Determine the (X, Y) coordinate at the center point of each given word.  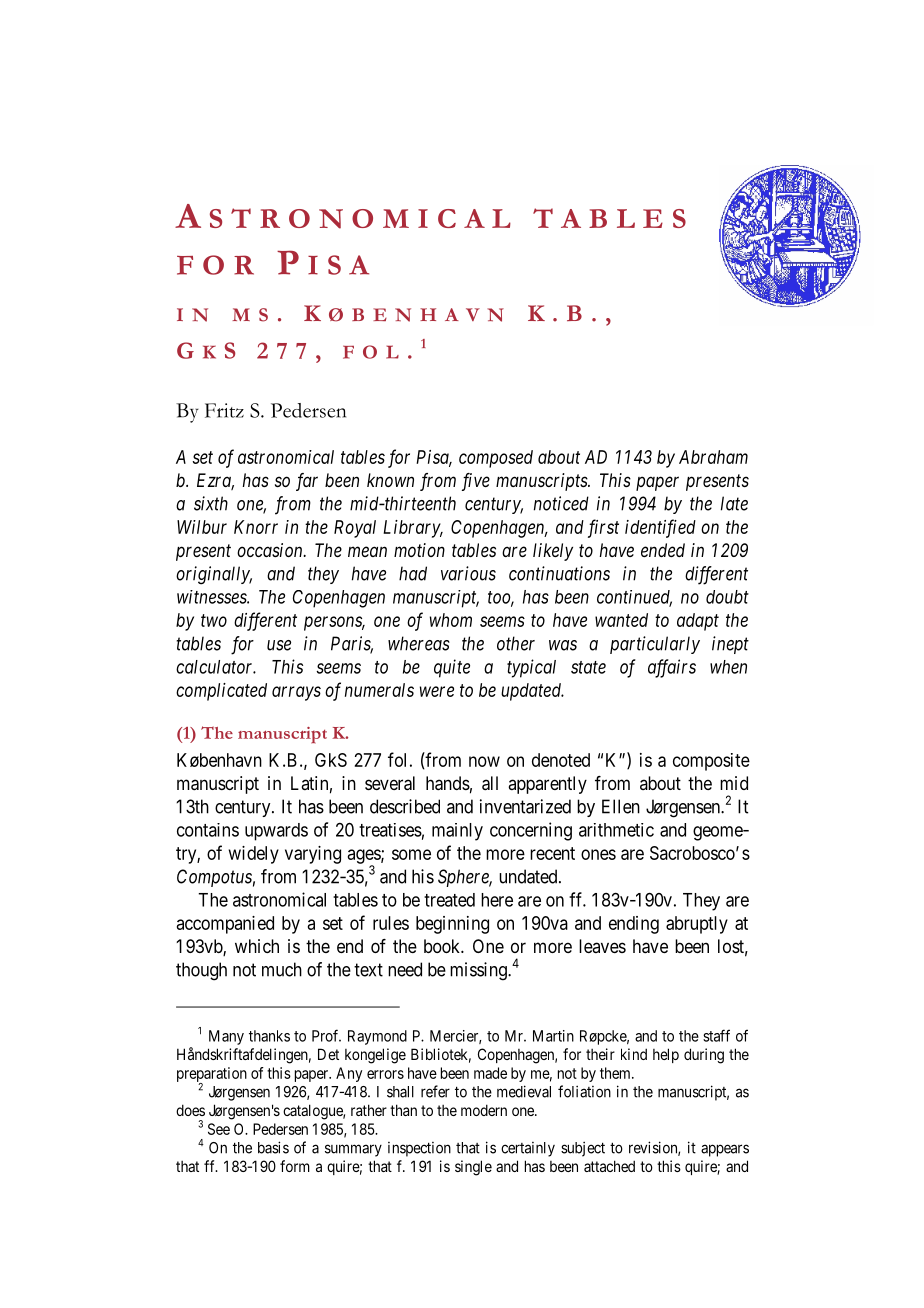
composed (496, 459)
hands (448, 783)
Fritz (224, 410)
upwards (276, 832)
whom (451, 620)
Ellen (621, 806)
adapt (698, 622)
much (282, 969)
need (405, 969)
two (214, 620)
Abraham (713, 457)
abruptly (697, 925)
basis (273, 1147)
